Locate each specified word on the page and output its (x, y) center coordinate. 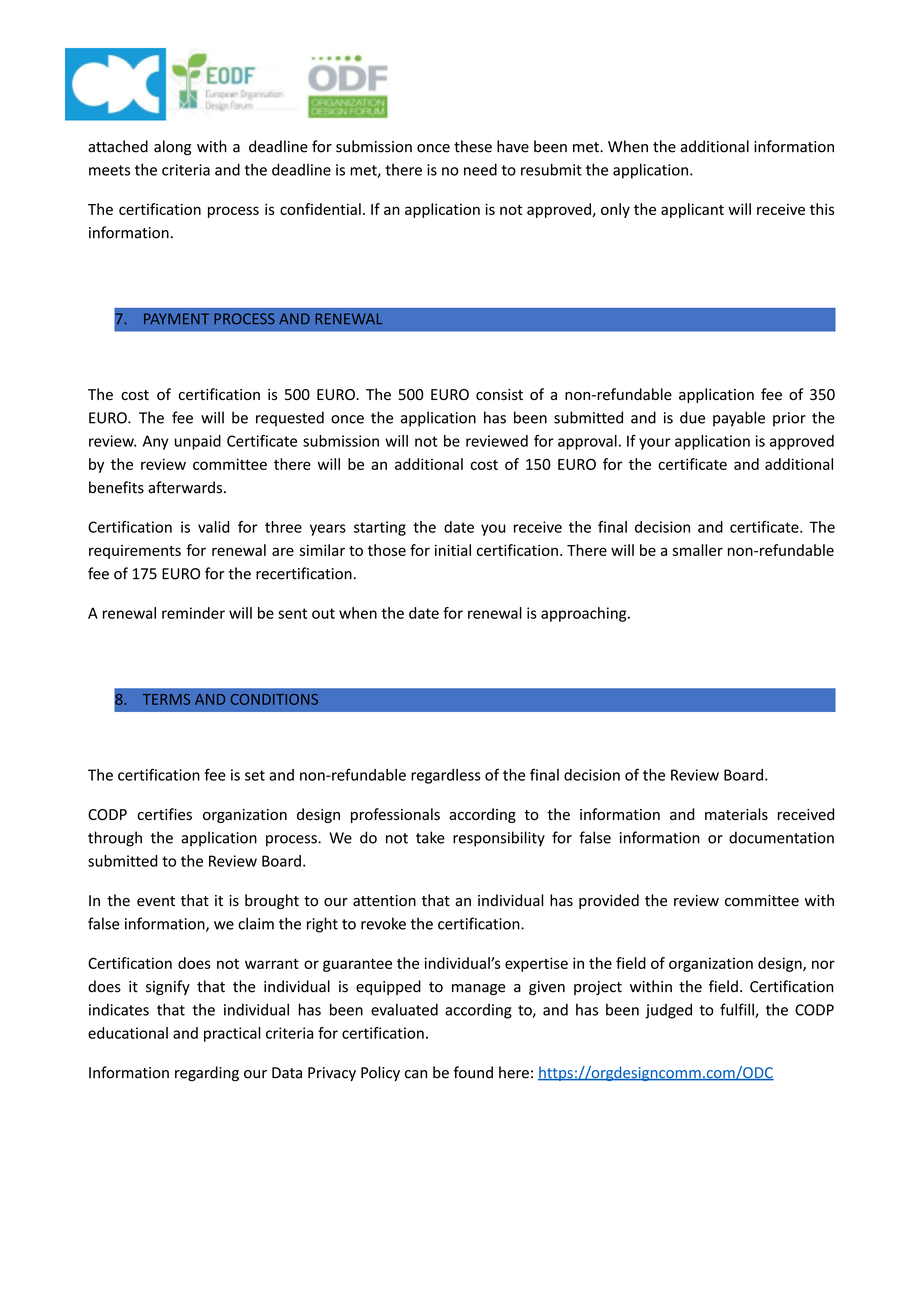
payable (739, 419)
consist (499, 395)
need (480, 169)
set (255, 775)
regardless (446, 776)
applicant (692, 210)
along (172, 148)
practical (232, 1034)
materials (736, 814)
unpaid (198, 442)
